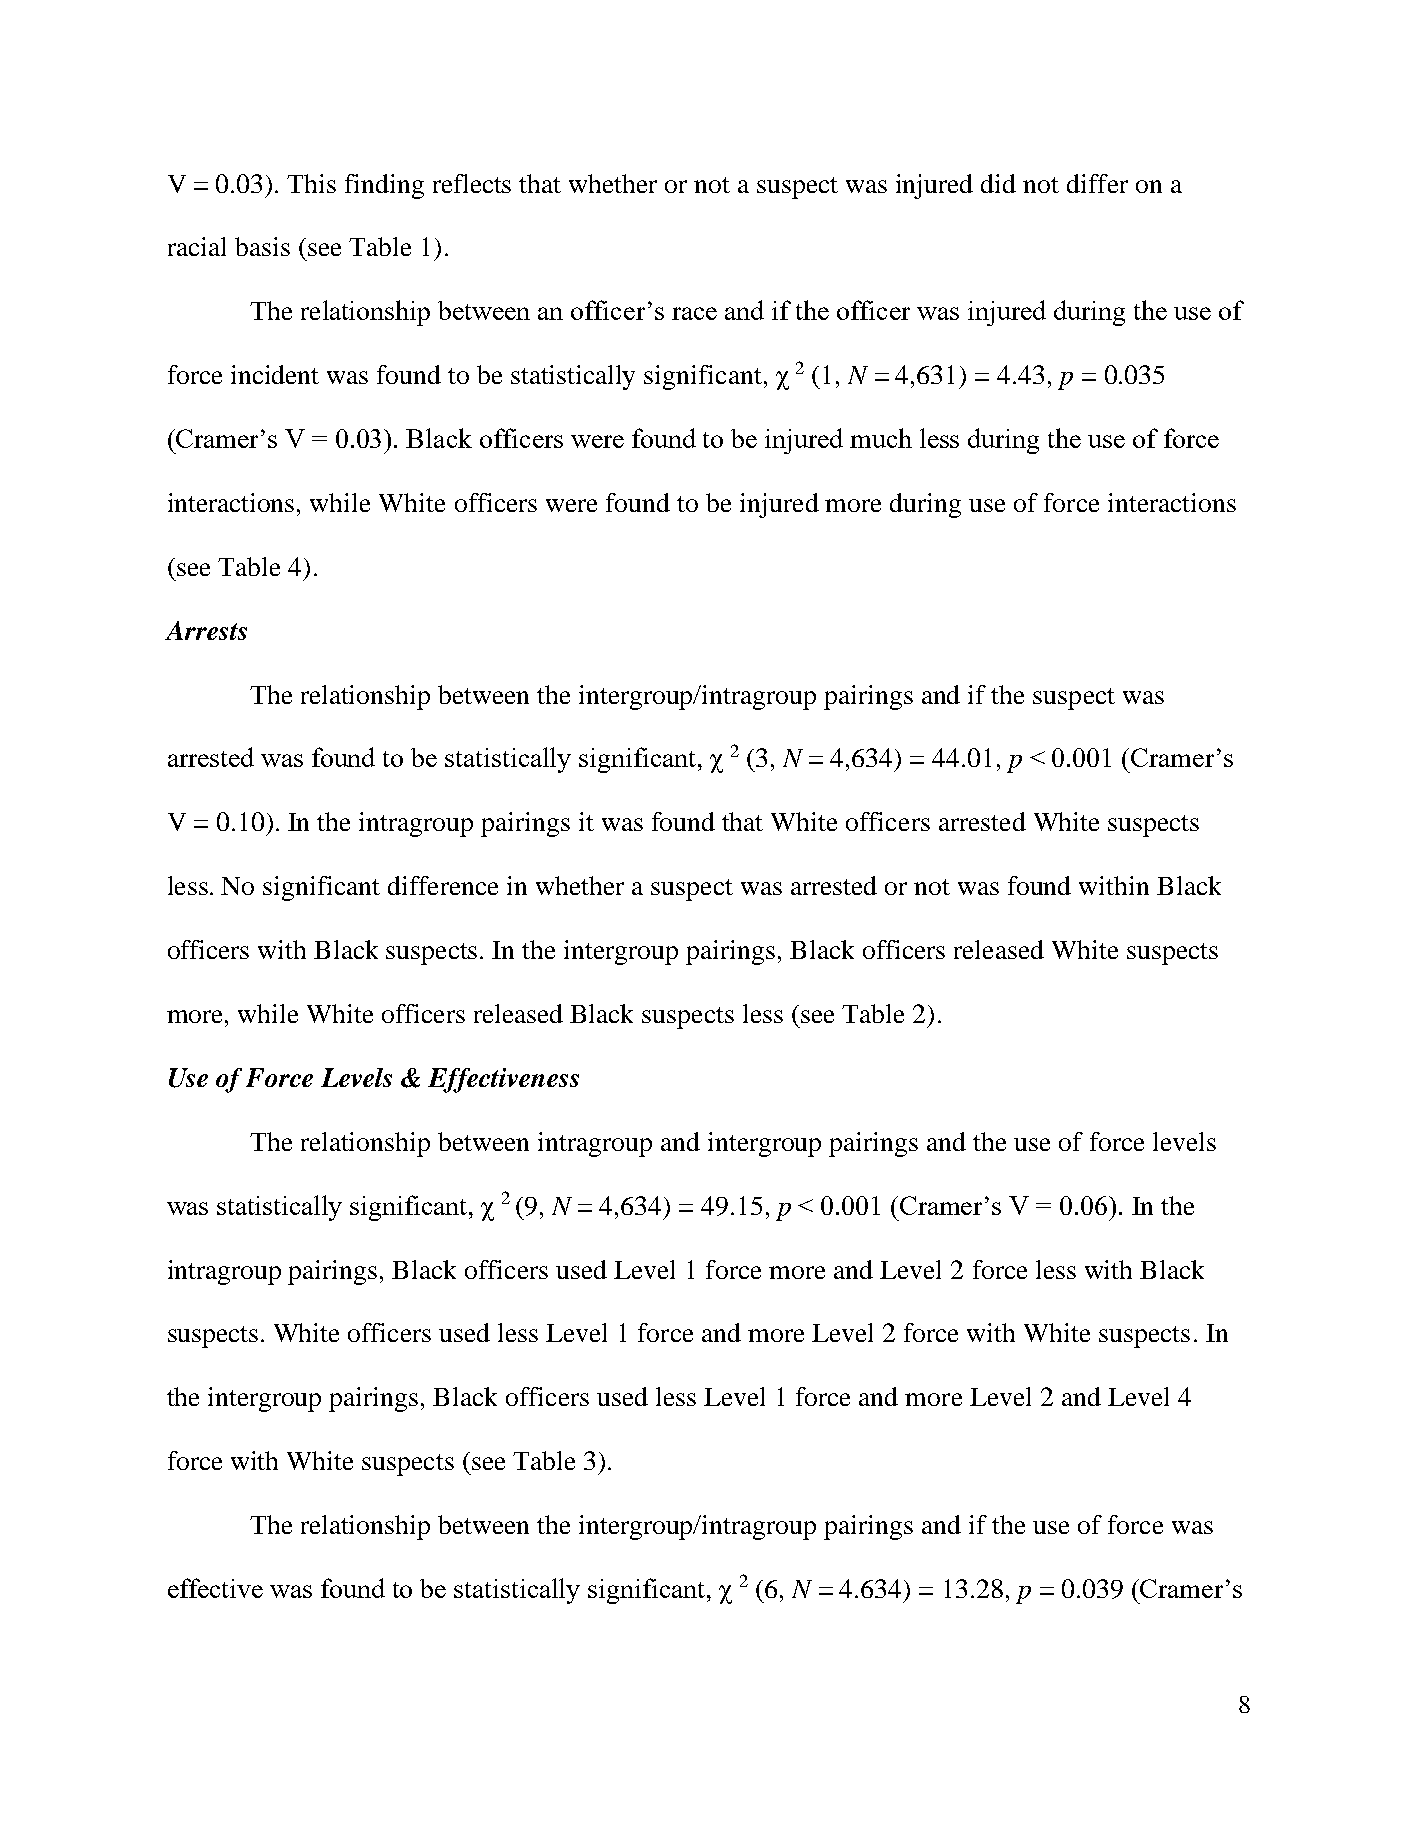 Image resolution: width=1417 pixels, height=1833 pixels. I want to click on incident, so click(275, 374).
